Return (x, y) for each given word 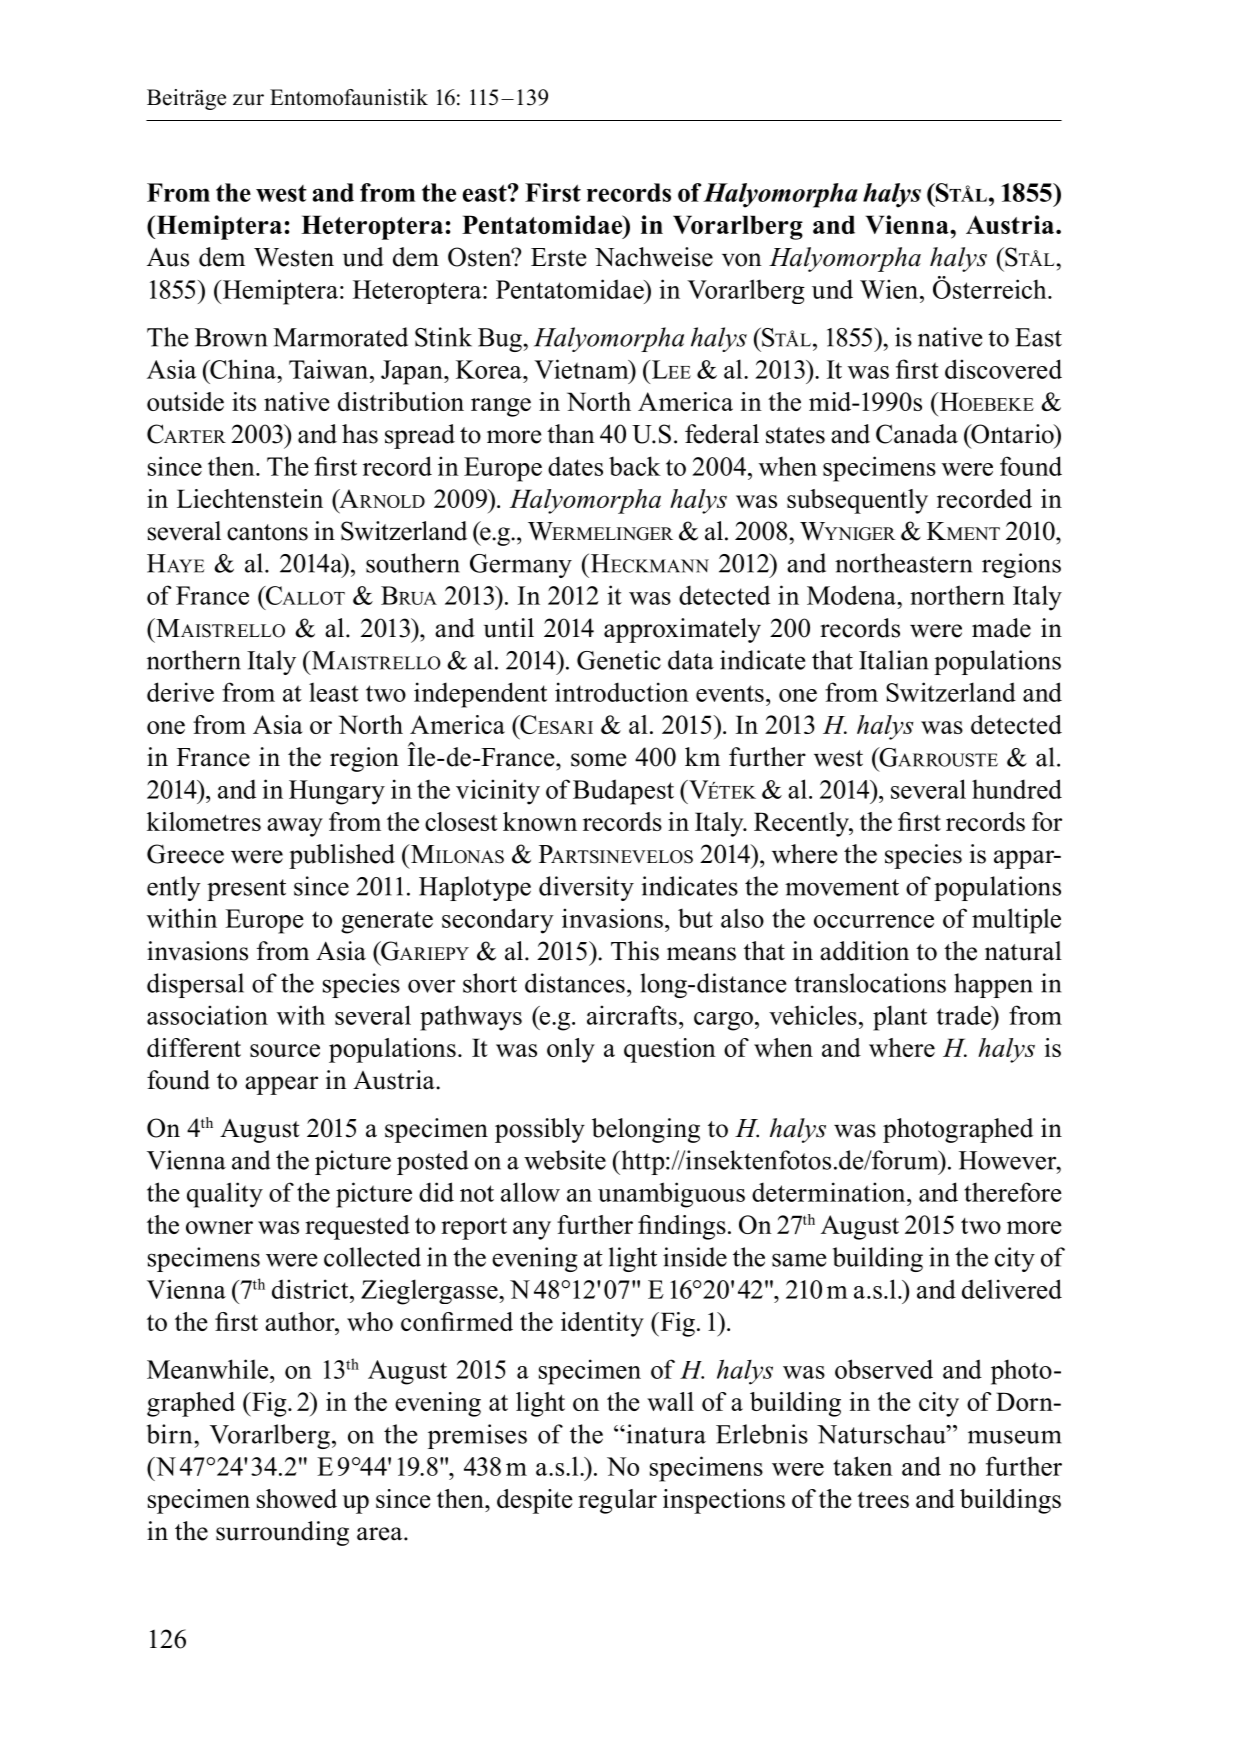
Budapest (623, 792)
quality (225, 1195)
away (295, 827)
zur (248, 100)
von (742, 260)
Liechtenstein (250, 498)
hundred (1017, 789)
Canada (917, 434)
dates (575, 466)
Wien (890, 289)
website (565, 1160)
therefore (1013, 1192)
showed (297, 1498)
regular (617, 1501)
